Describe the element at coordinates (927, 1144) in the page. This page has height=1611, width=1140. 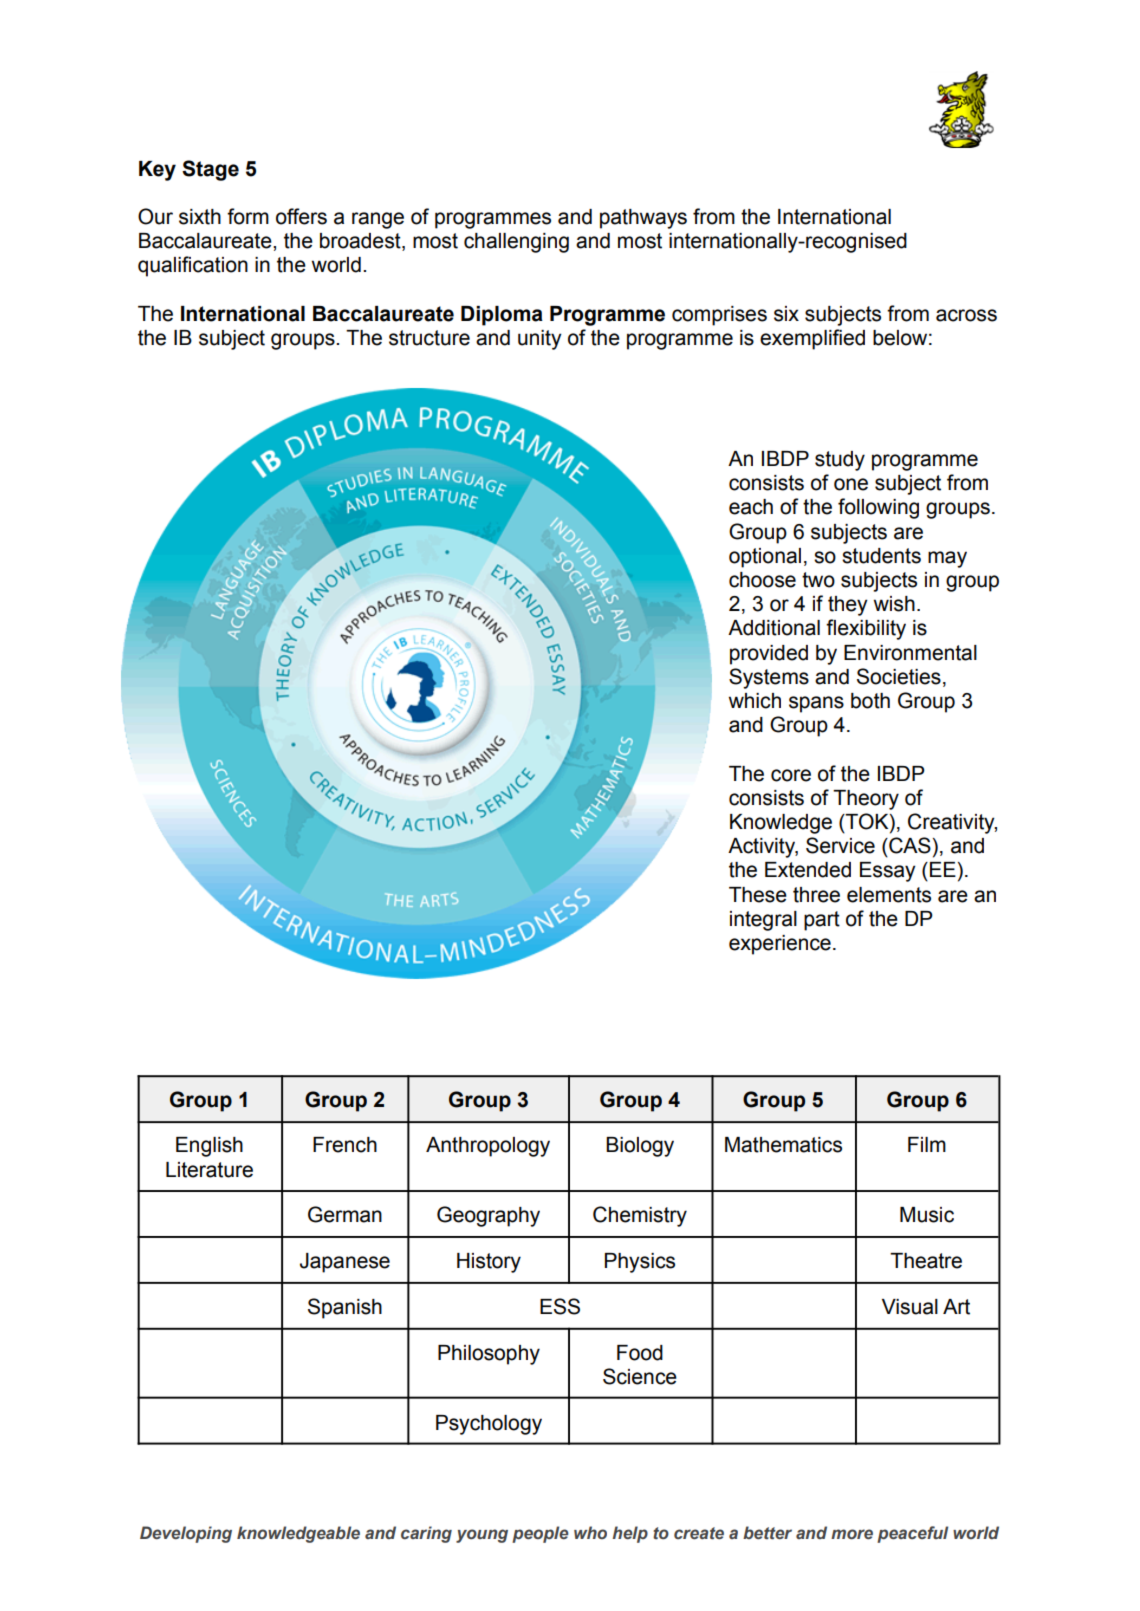
I see `Film` at that location.
